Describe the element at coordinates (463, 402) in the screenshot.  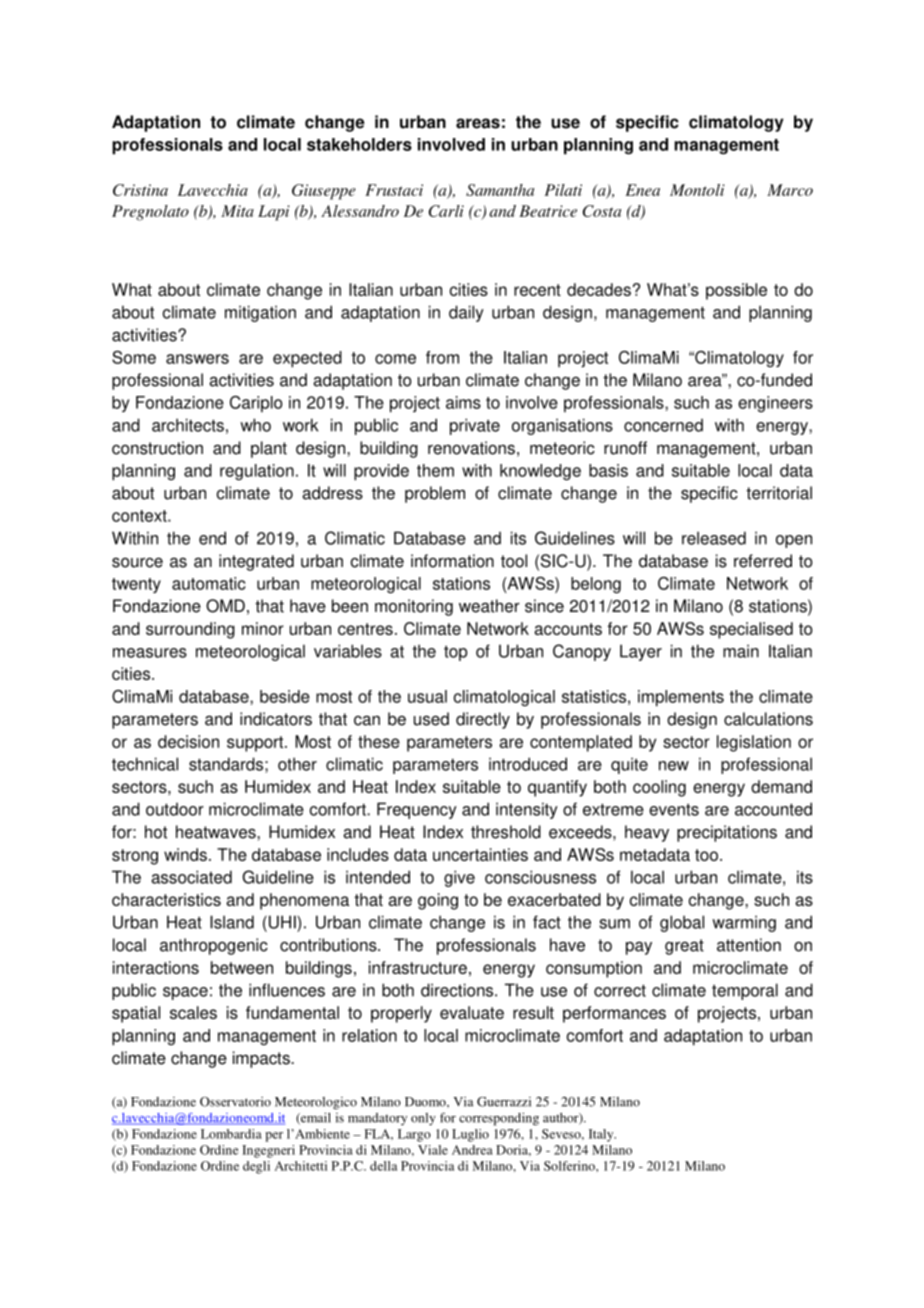
I see `aims` at that location.
